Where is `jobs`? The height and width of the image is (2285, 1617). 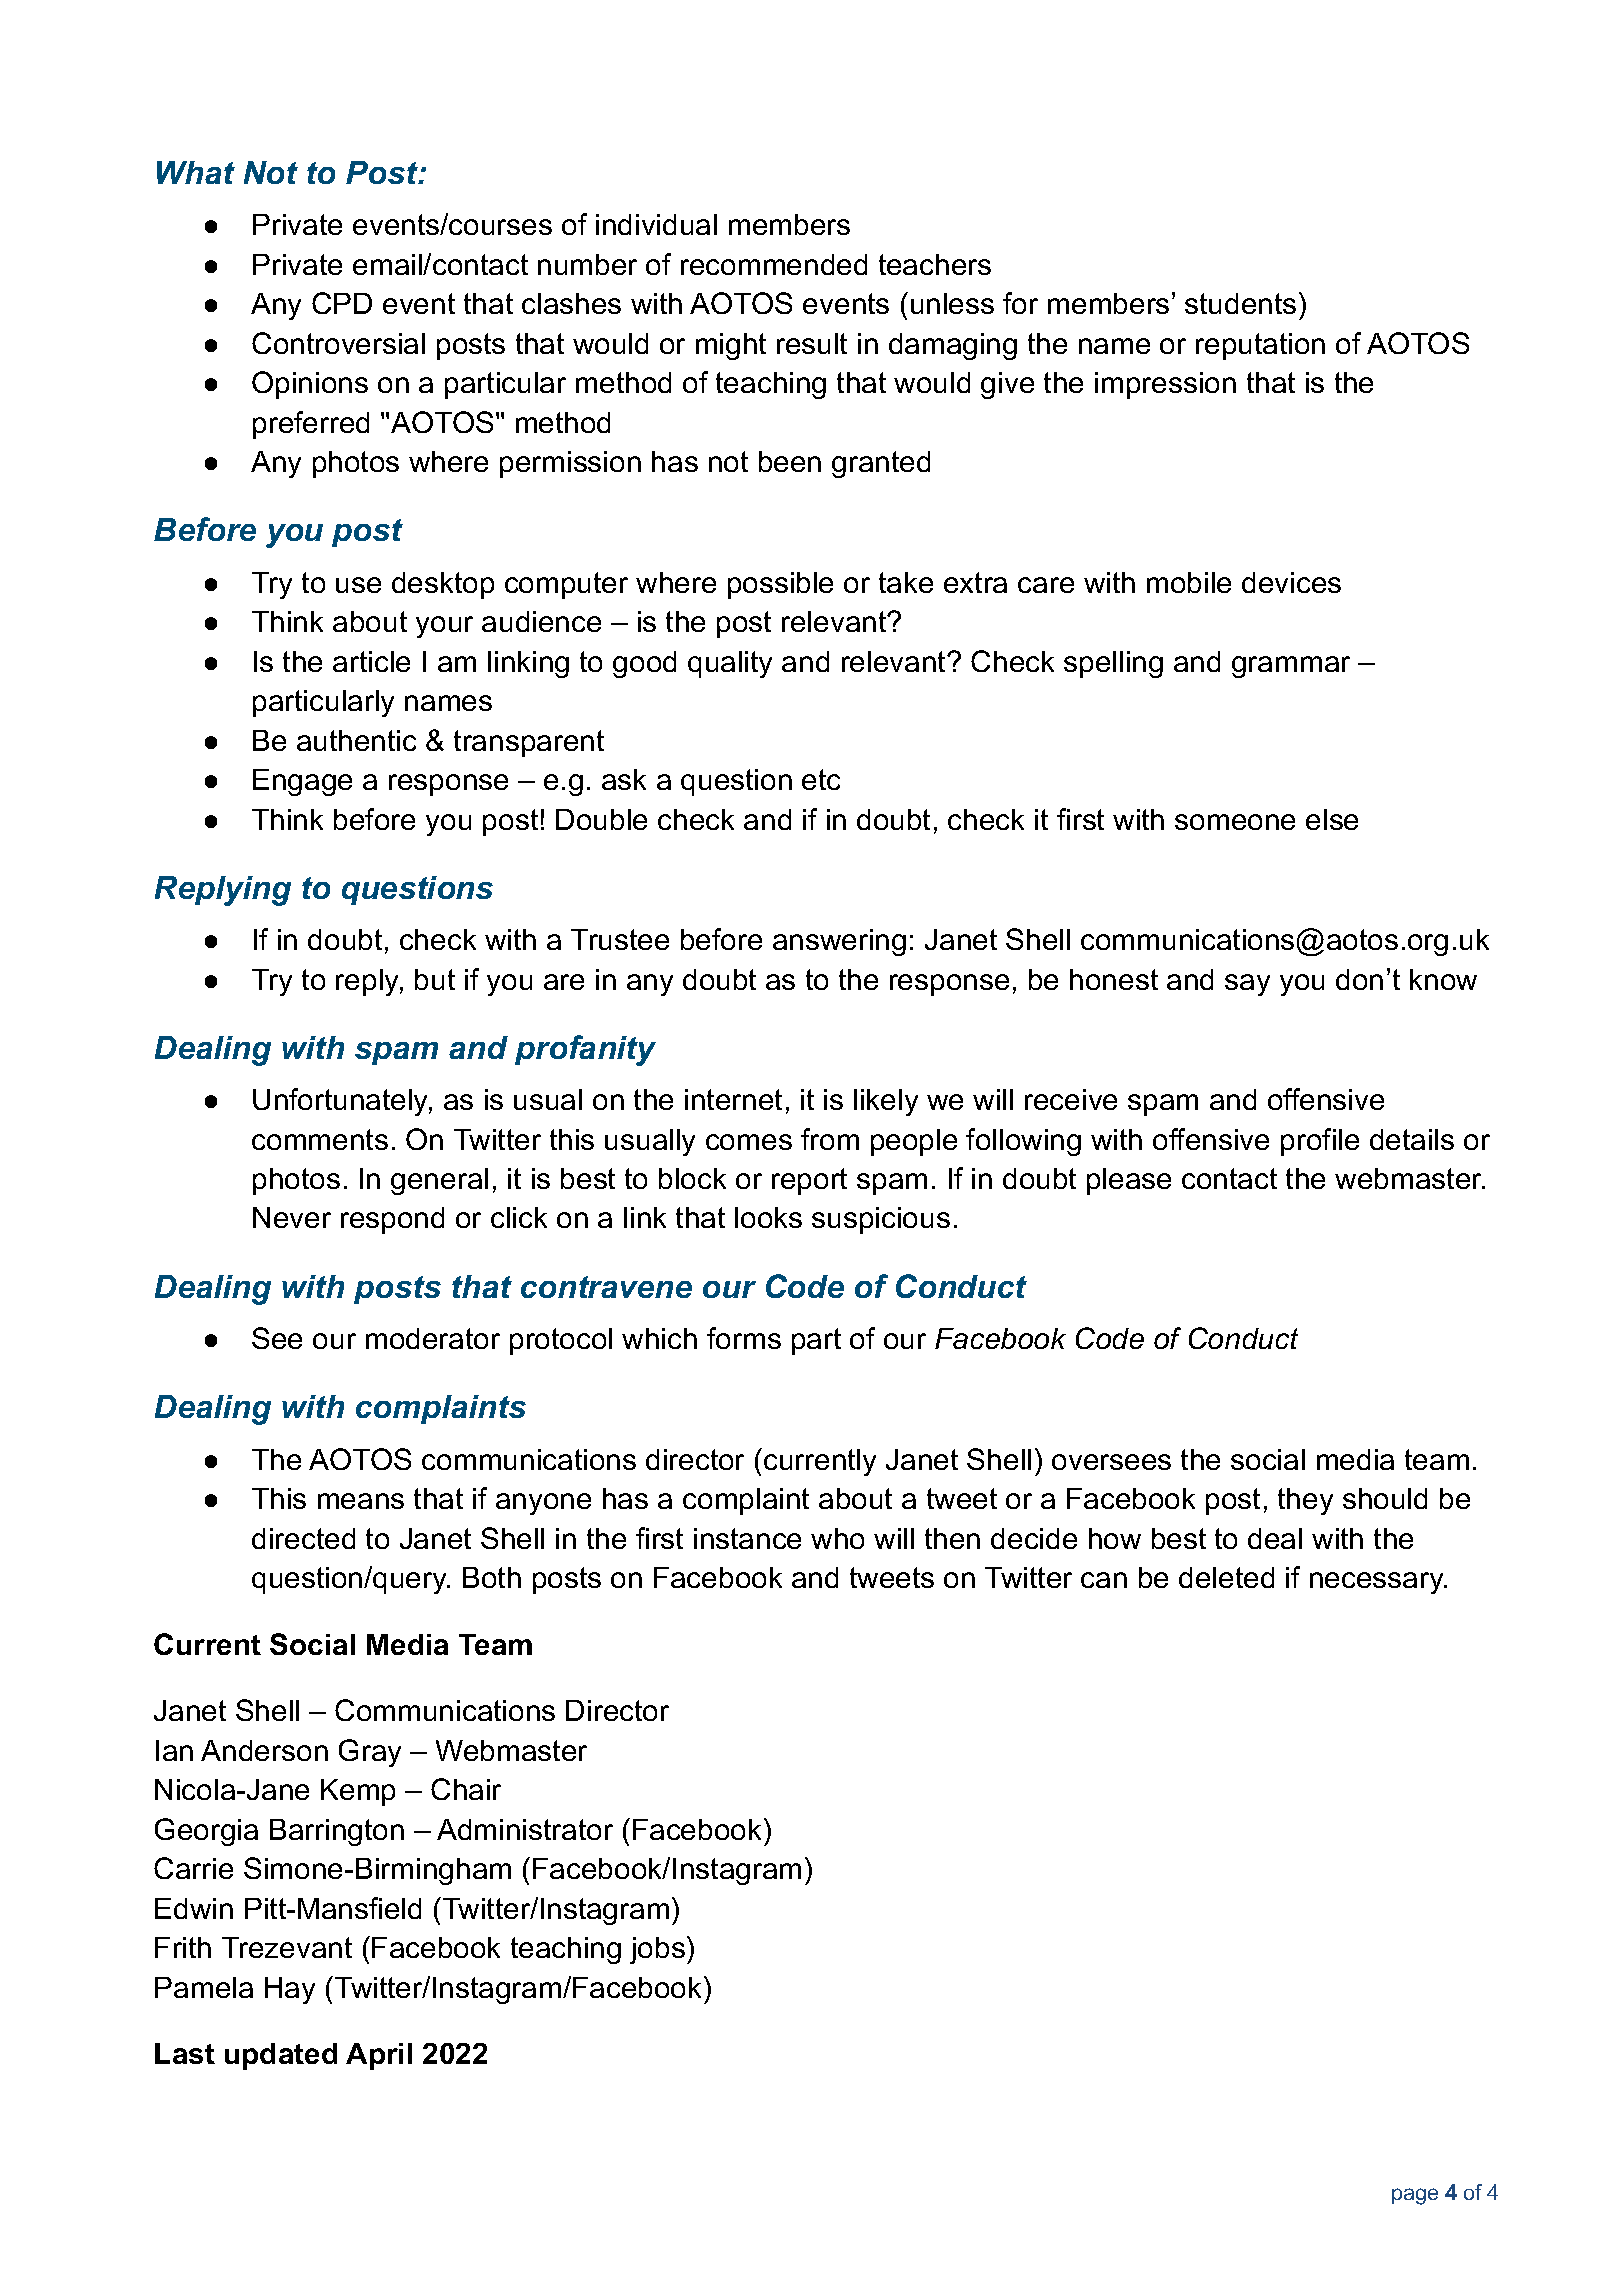 jobs is located at coordinates (657, 1950).
